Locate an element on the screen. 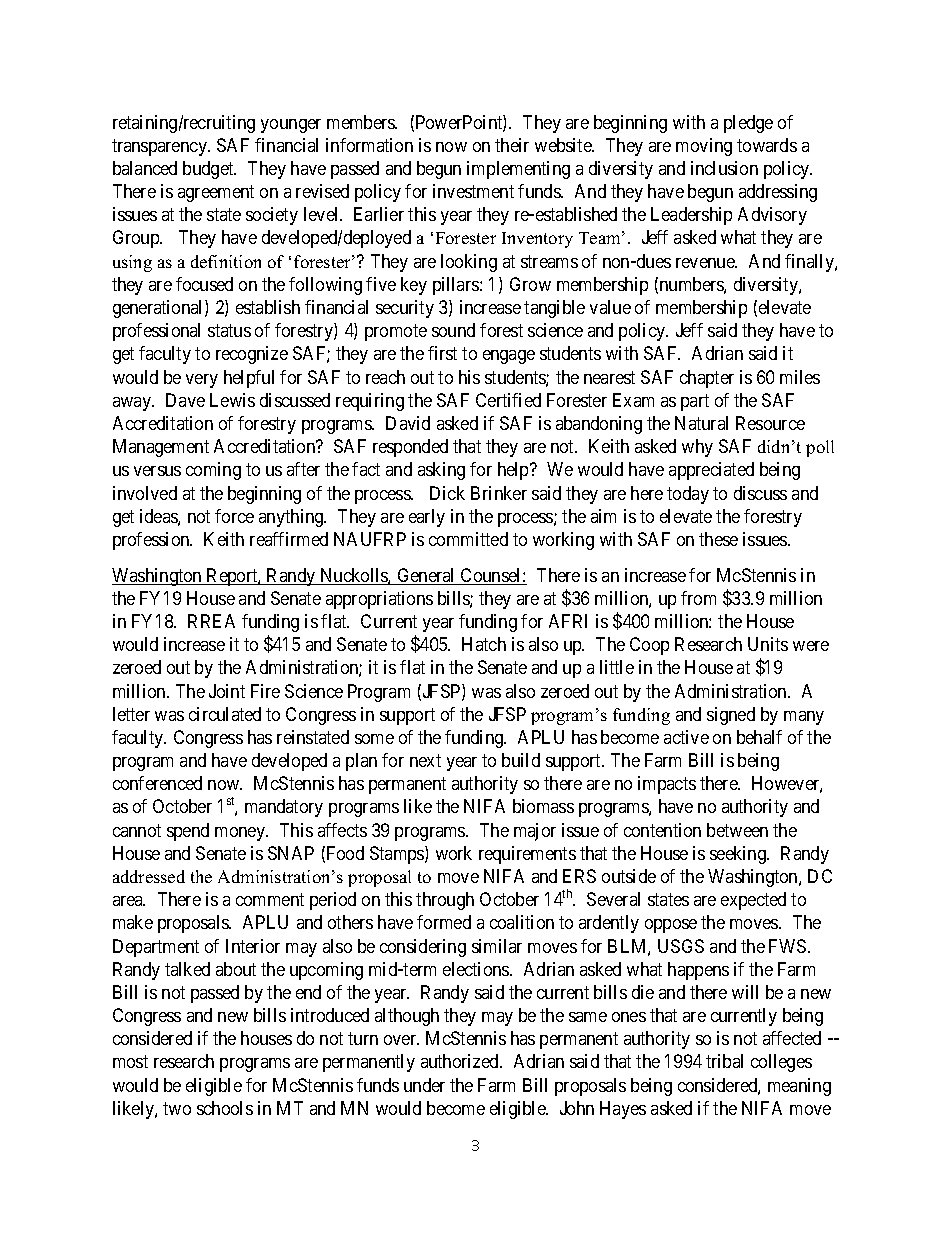  their is located at coordinates (512, 145).
